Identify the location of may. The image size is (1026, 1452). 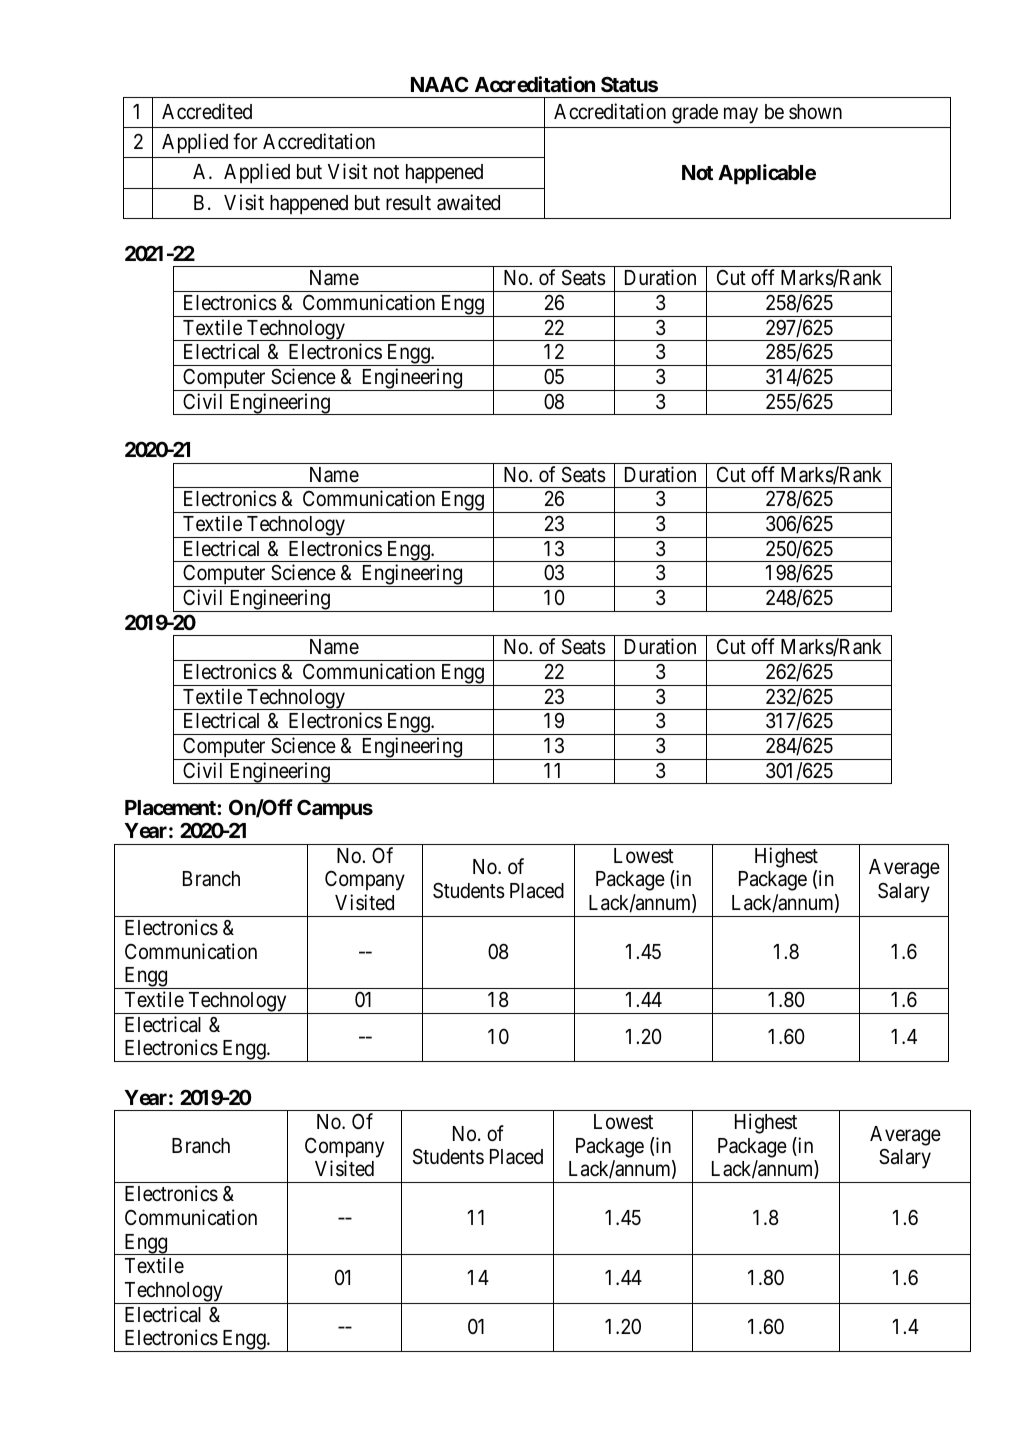
(741, 115).
